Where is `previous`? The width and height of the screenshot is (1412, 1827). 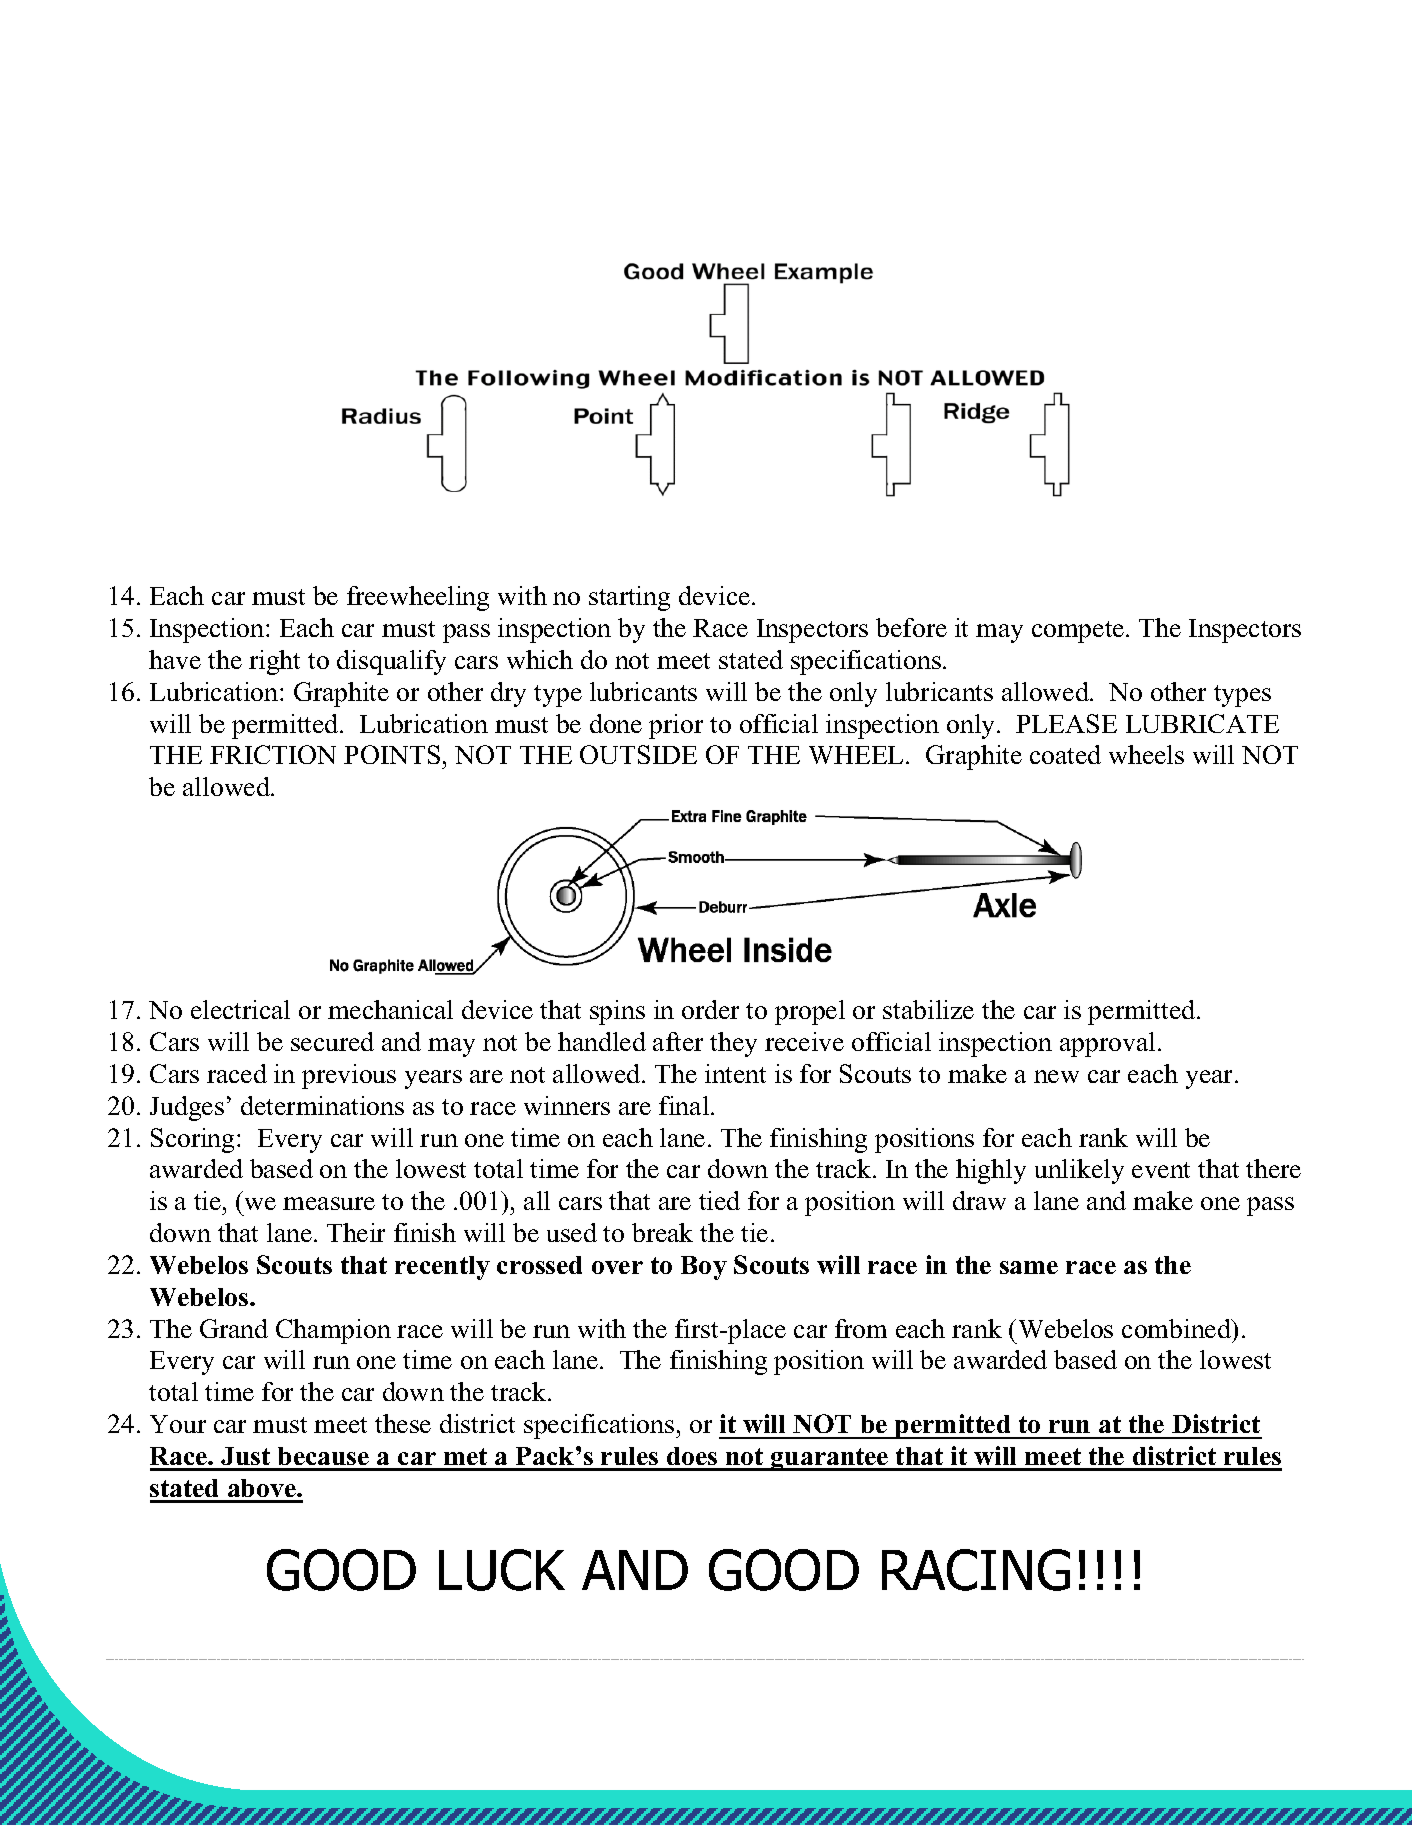 previous is located at coordinates (349, 1076).
